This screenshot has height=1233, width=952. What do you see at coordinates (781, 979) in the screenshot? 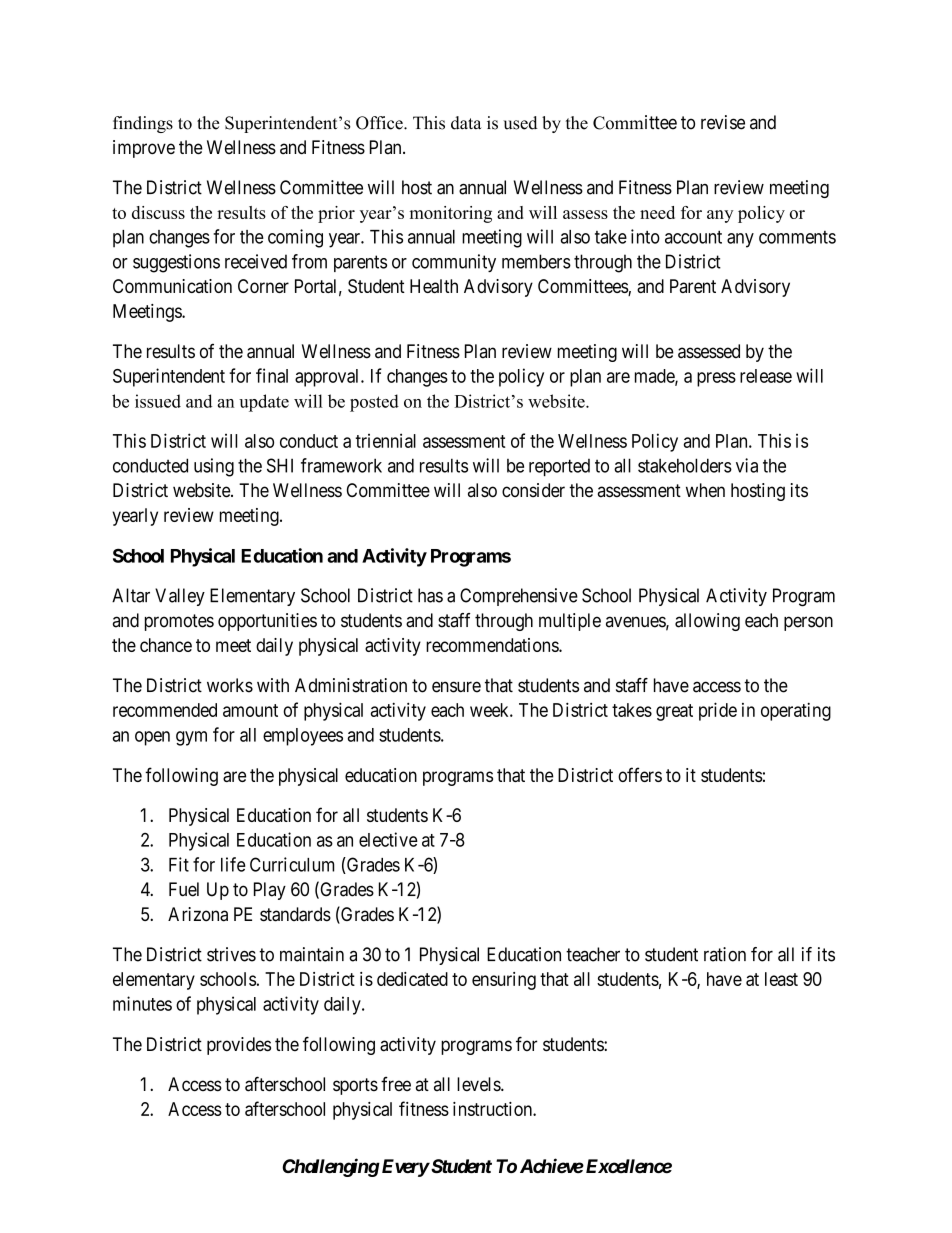
I see `least` at bounding box center [781, 979].
